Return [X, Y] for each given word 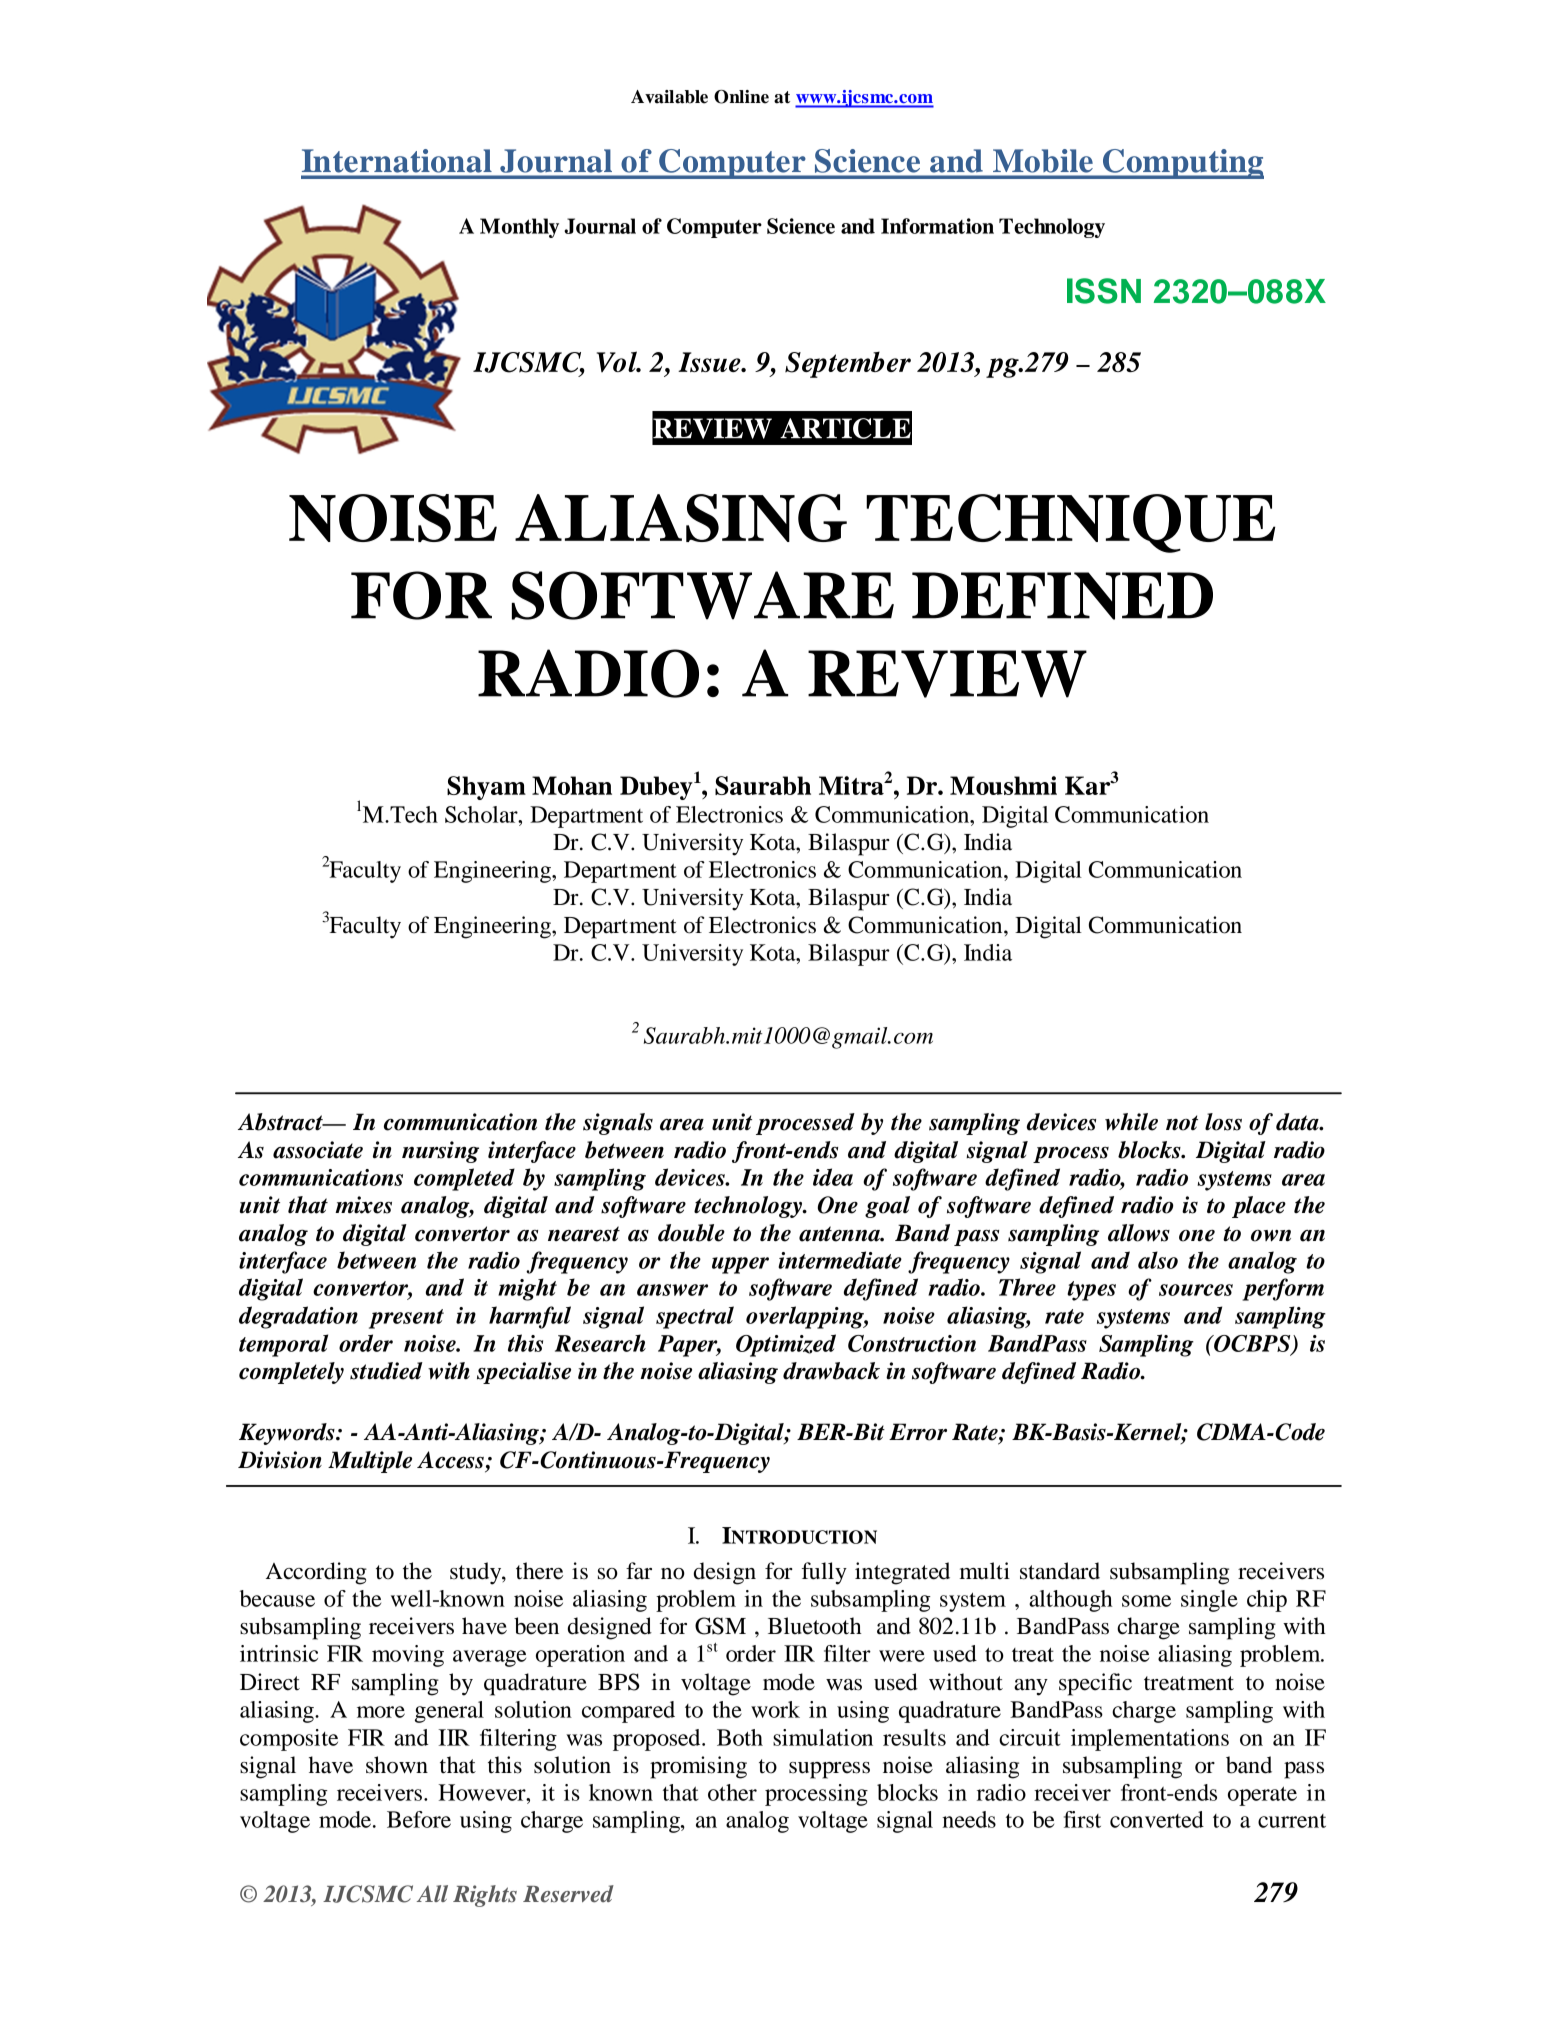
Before [419, 1819]
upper [740, 1265]
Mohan [572, 785]
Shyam [486, 788]
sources [1196, 1290]
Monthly [519, 228]
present [406, 1319]
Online [741, 97]
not [1182, 1123]
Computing [1182, 164]
